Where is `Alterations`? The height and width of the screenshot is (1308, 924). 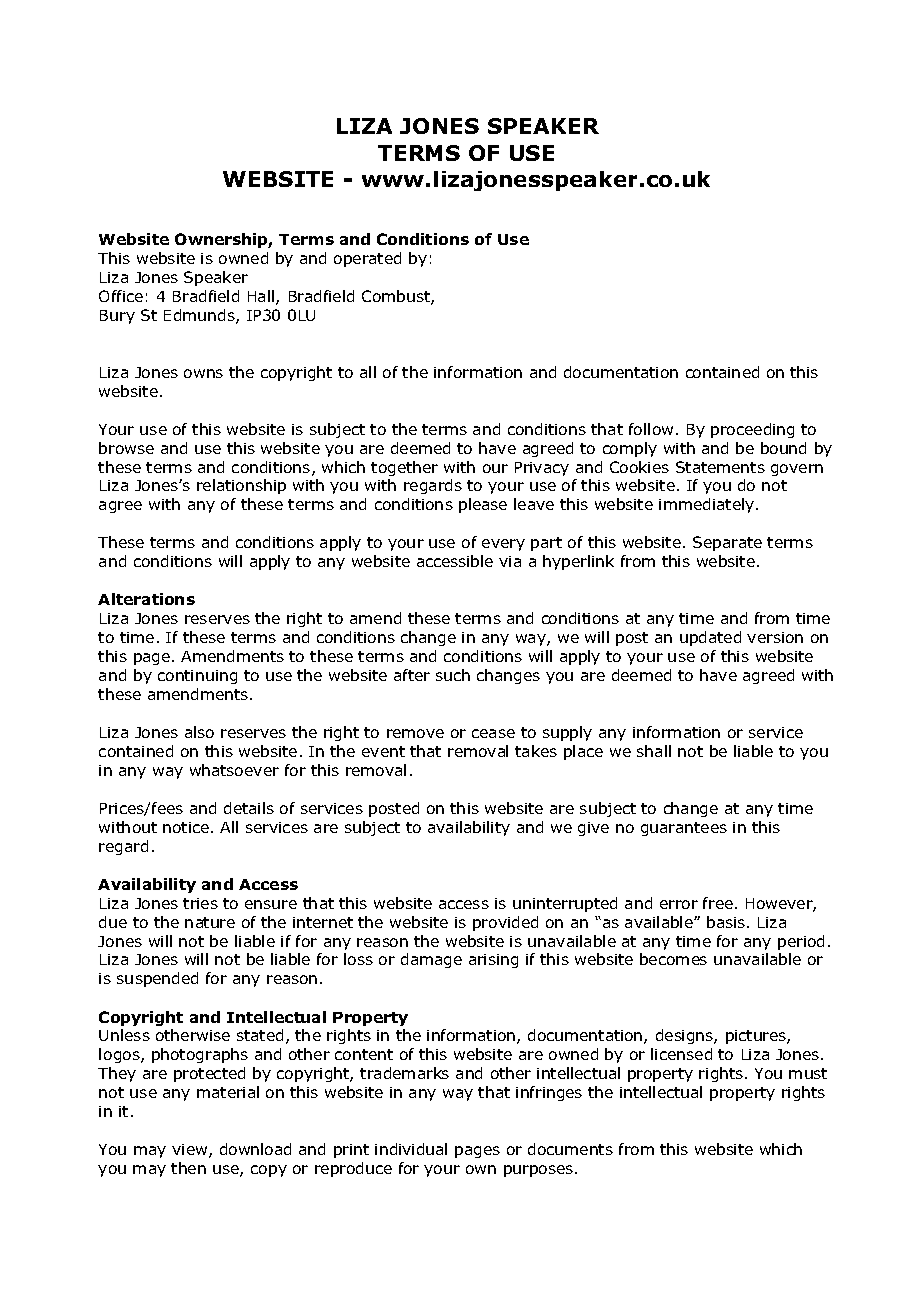
Alterations is located at coordinates (146, 599).
